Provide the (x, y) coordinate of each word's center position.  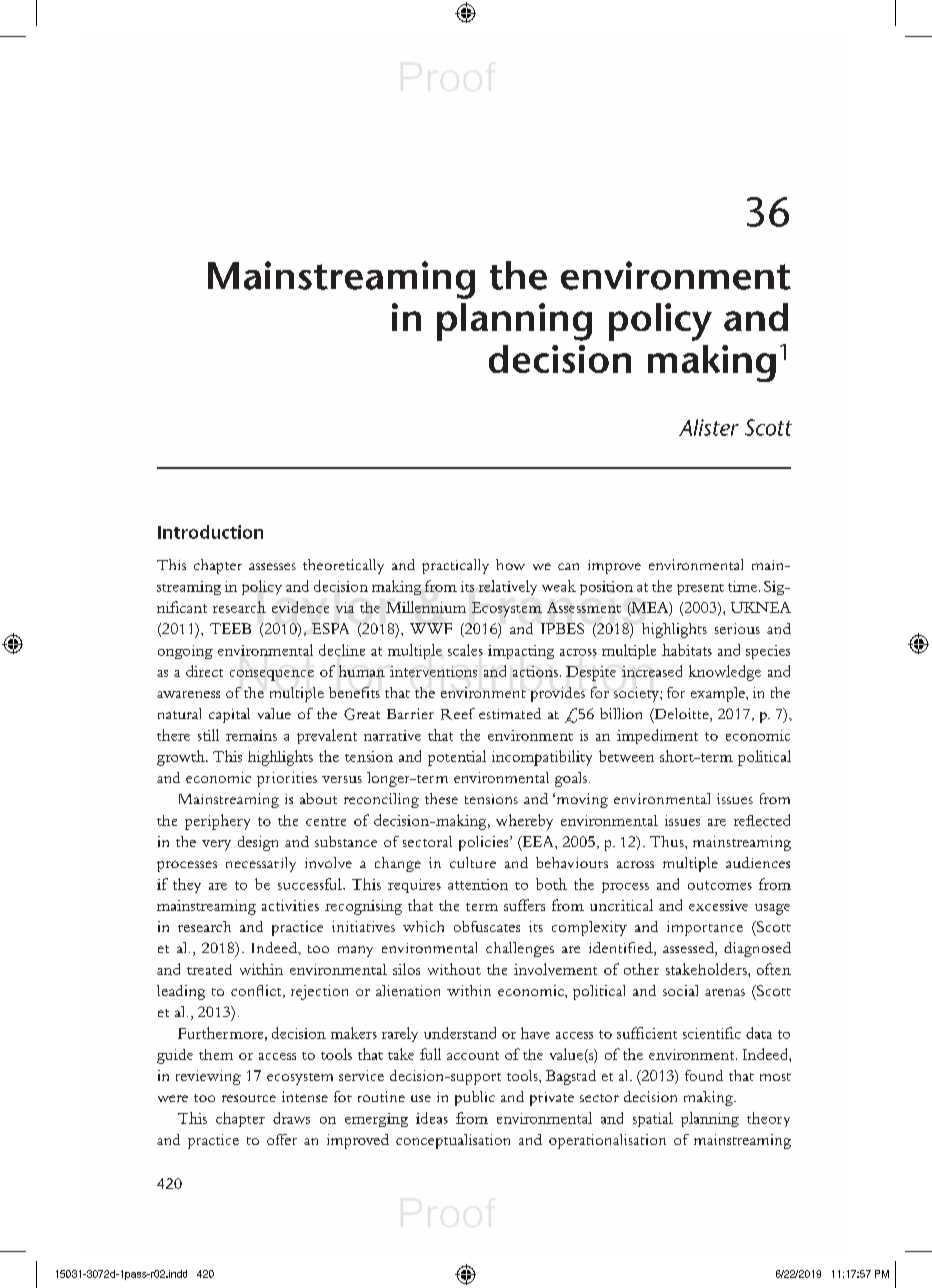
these (441, 798)
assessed (689, 949)
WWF (431, 628)
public (475, 1098)
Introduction (210, 532)
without (454, 969)
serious (737, 628)
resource (249, 1098)
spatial (653, 1119)
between (626, 756)
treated (209, 969)
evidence (300, 607)
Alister (709, 427)
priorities (287, 779)
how (510, 564)
